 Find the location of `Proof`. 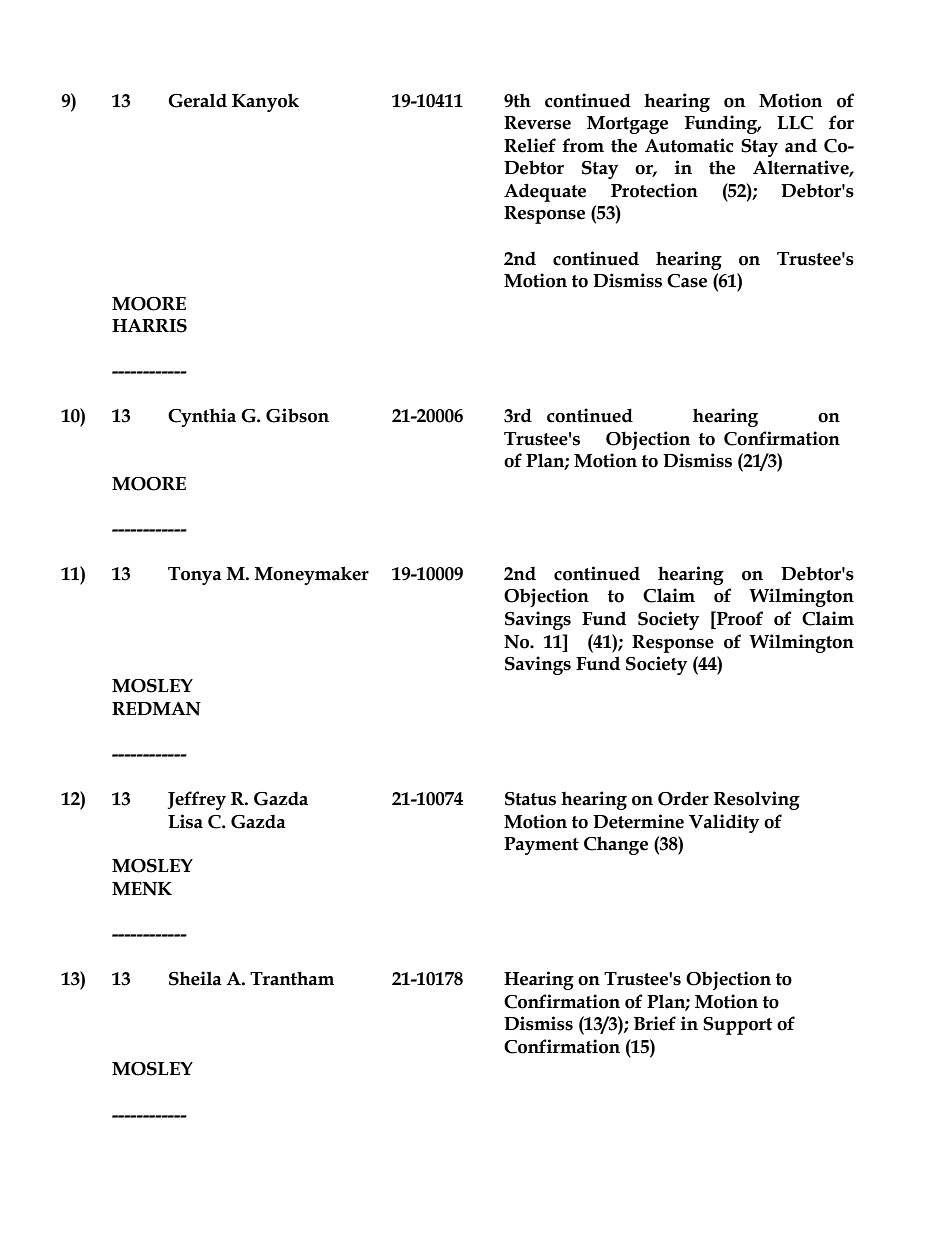

Proof is located at coordinates (739, 618).
